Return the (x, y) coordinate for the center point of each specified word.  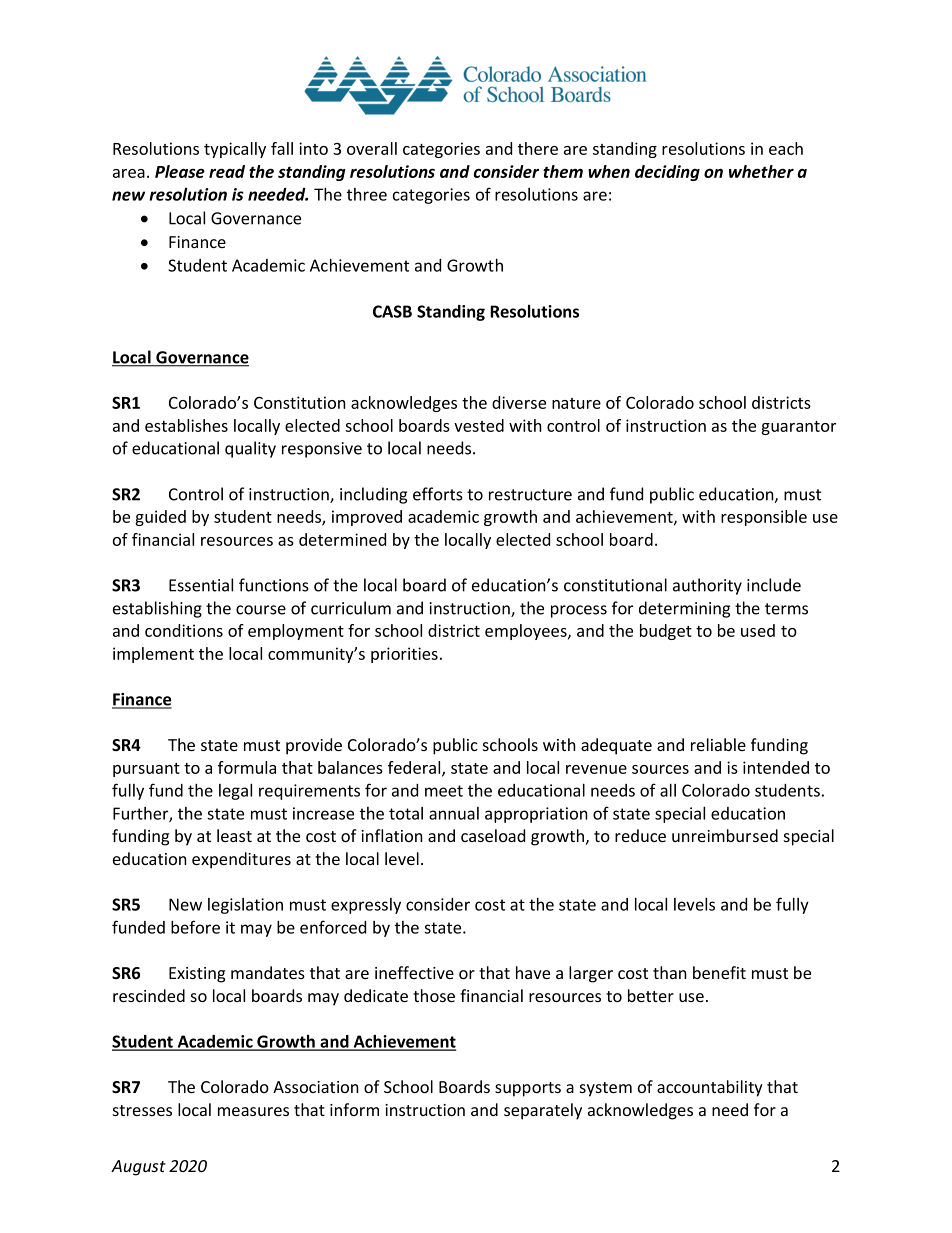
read (227, 171)
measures (253, 1111)
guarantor (798, 428)
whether (761, 171)
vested (479, 425)
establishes (186, 425)
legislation (245, 906)
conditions (184, 630)
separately (543, 1111)
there (538, 148)
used (758, 630)
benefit (719, 972)
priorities (404, 655)
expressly (366, 906)
